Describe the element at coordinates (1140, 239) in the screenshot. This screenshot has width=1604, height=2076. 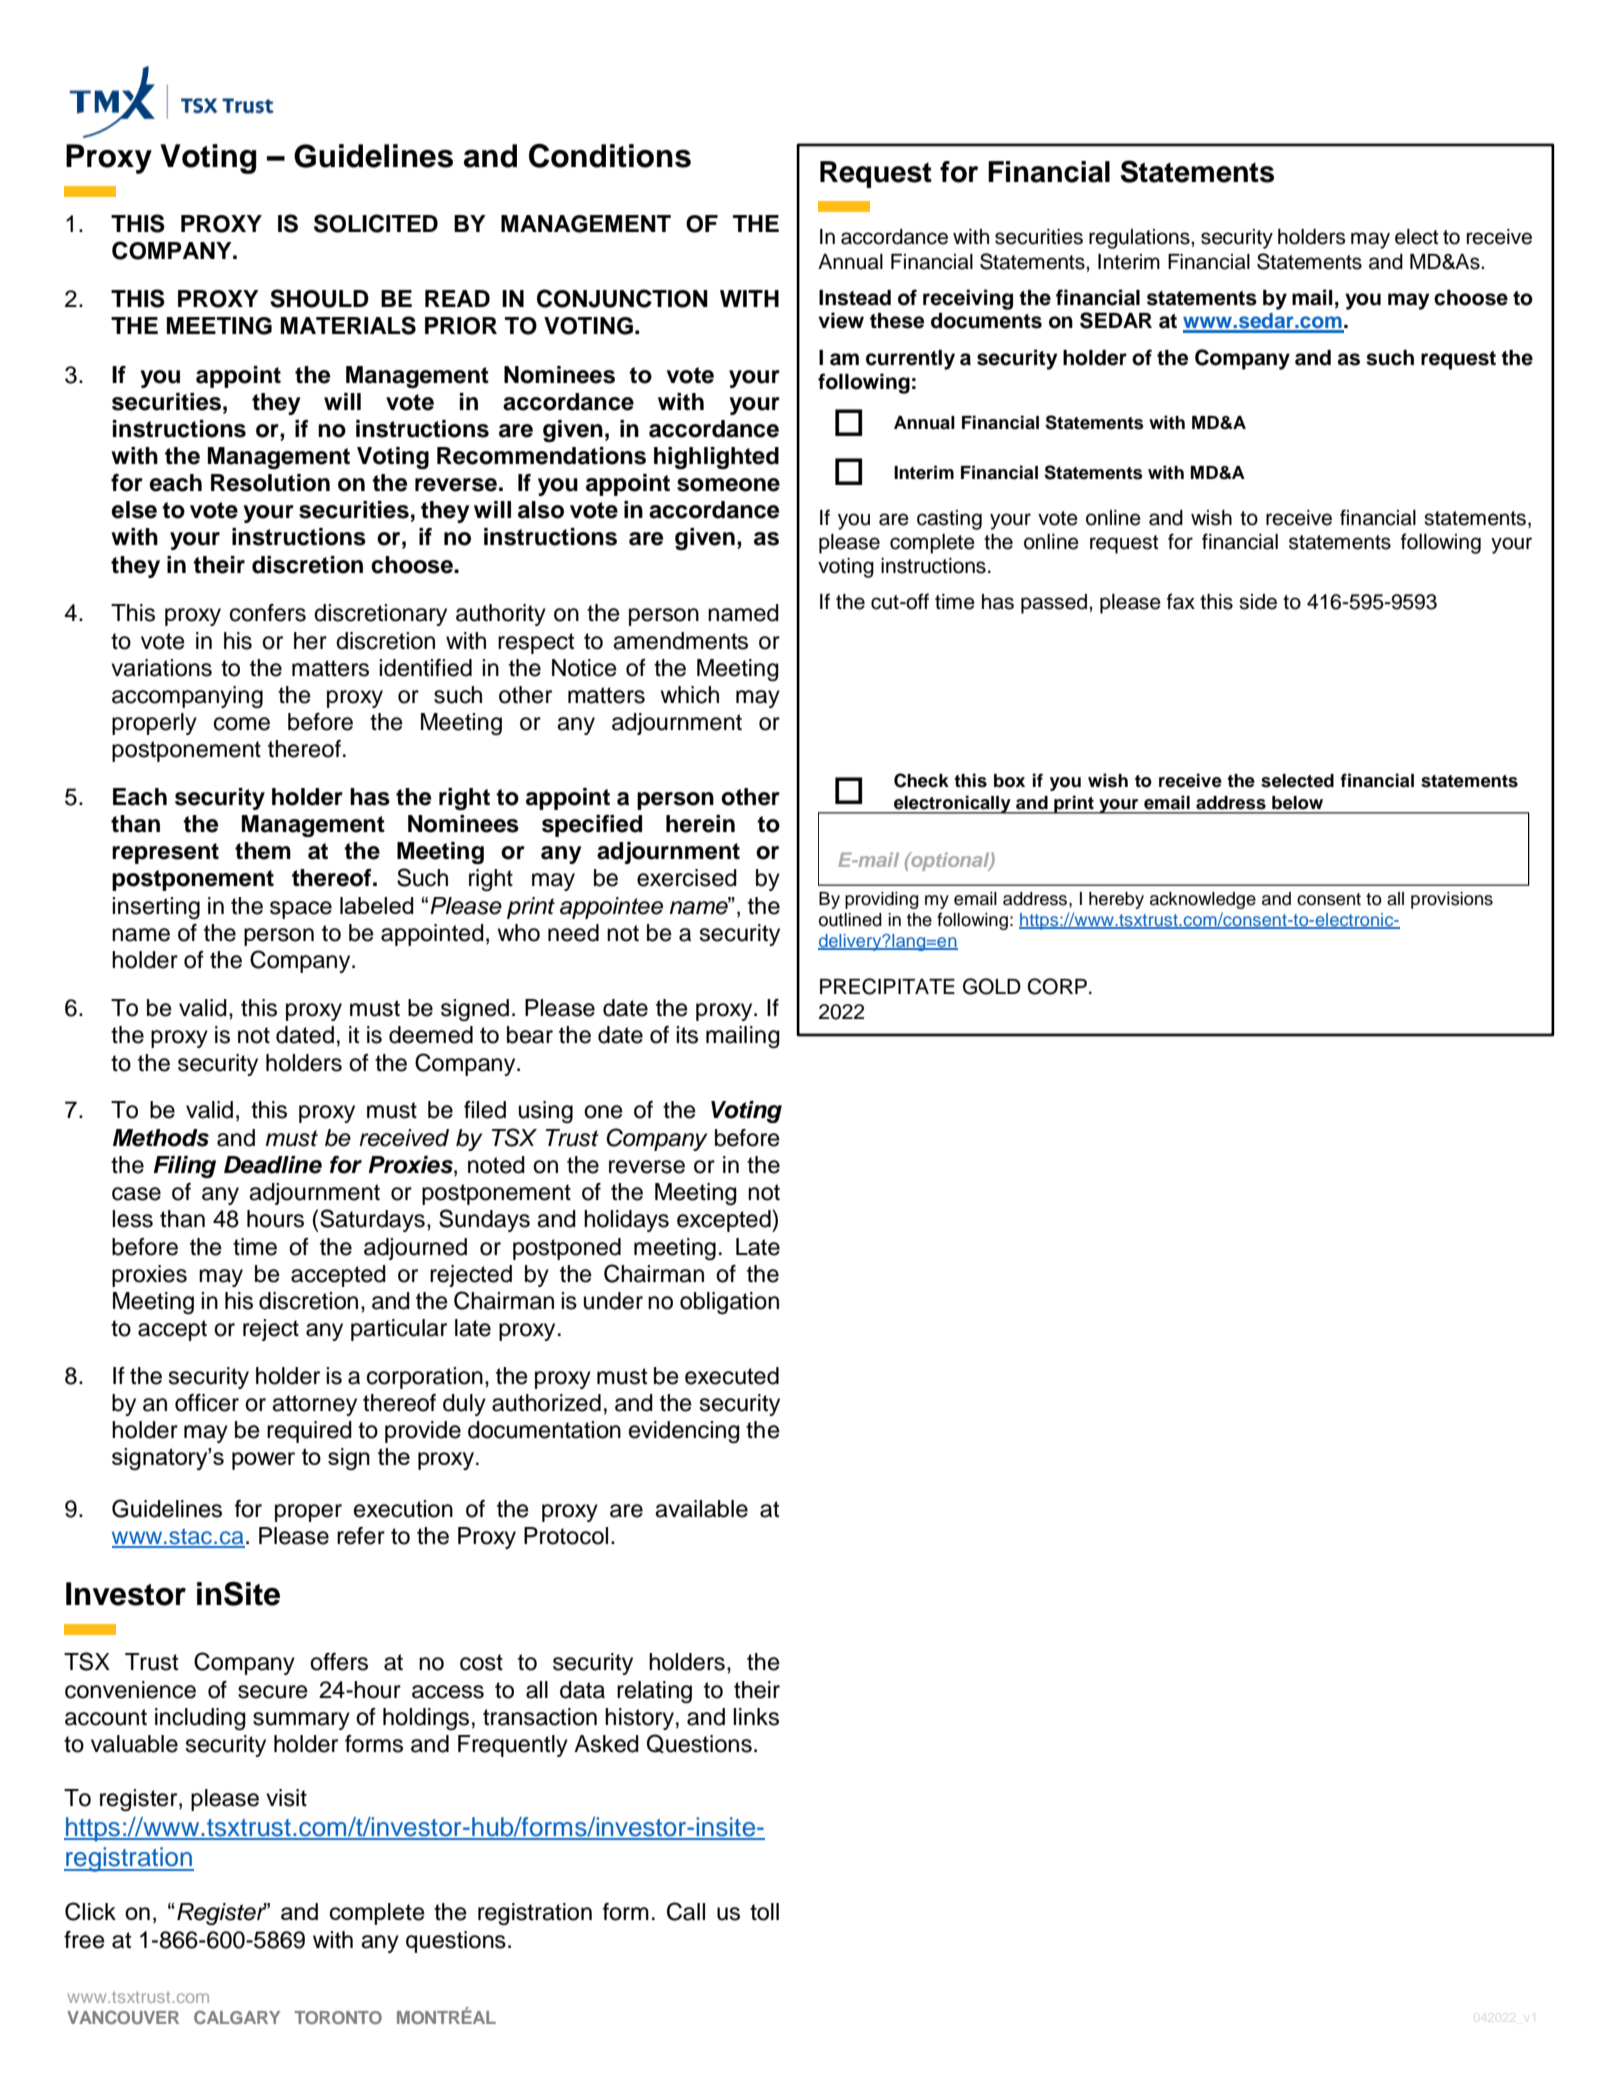
I see `regulations` at that location.
